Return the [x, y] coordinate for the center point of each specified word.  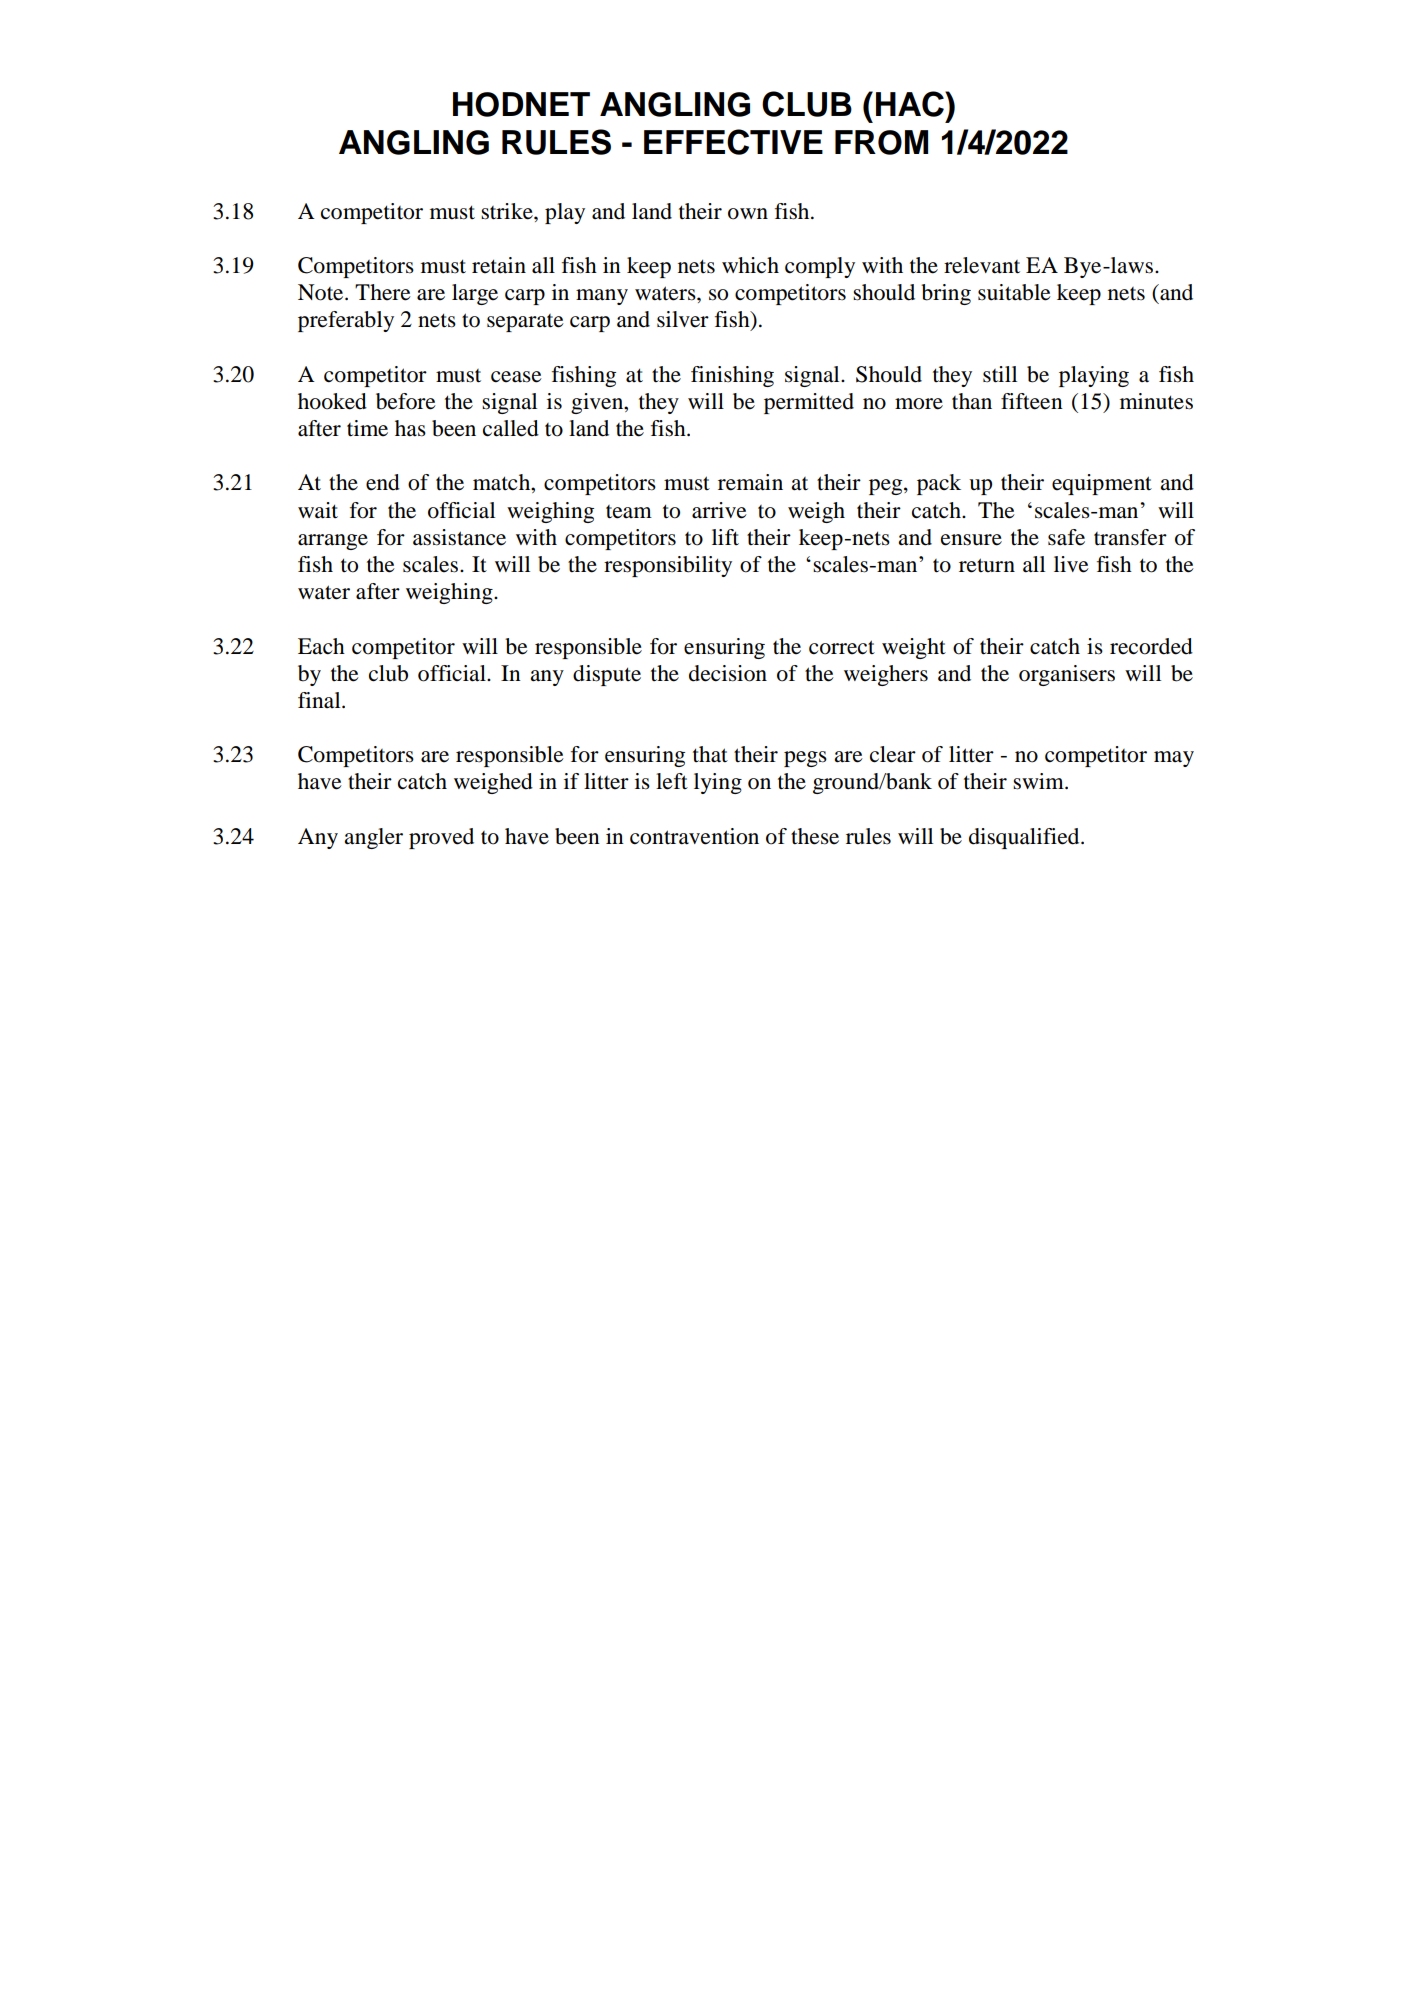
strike [508, 211]
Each [321, 646]
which [750, 265]
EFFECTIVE [733, 142]
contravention [694, 836]
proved [441, 838]
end [383, 482]
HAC [911, 104]
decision [728, 673]
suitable [1014, 292]
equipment [1102, 484]
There [383, 292]
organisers [1067, 675]
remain [750, 482]
